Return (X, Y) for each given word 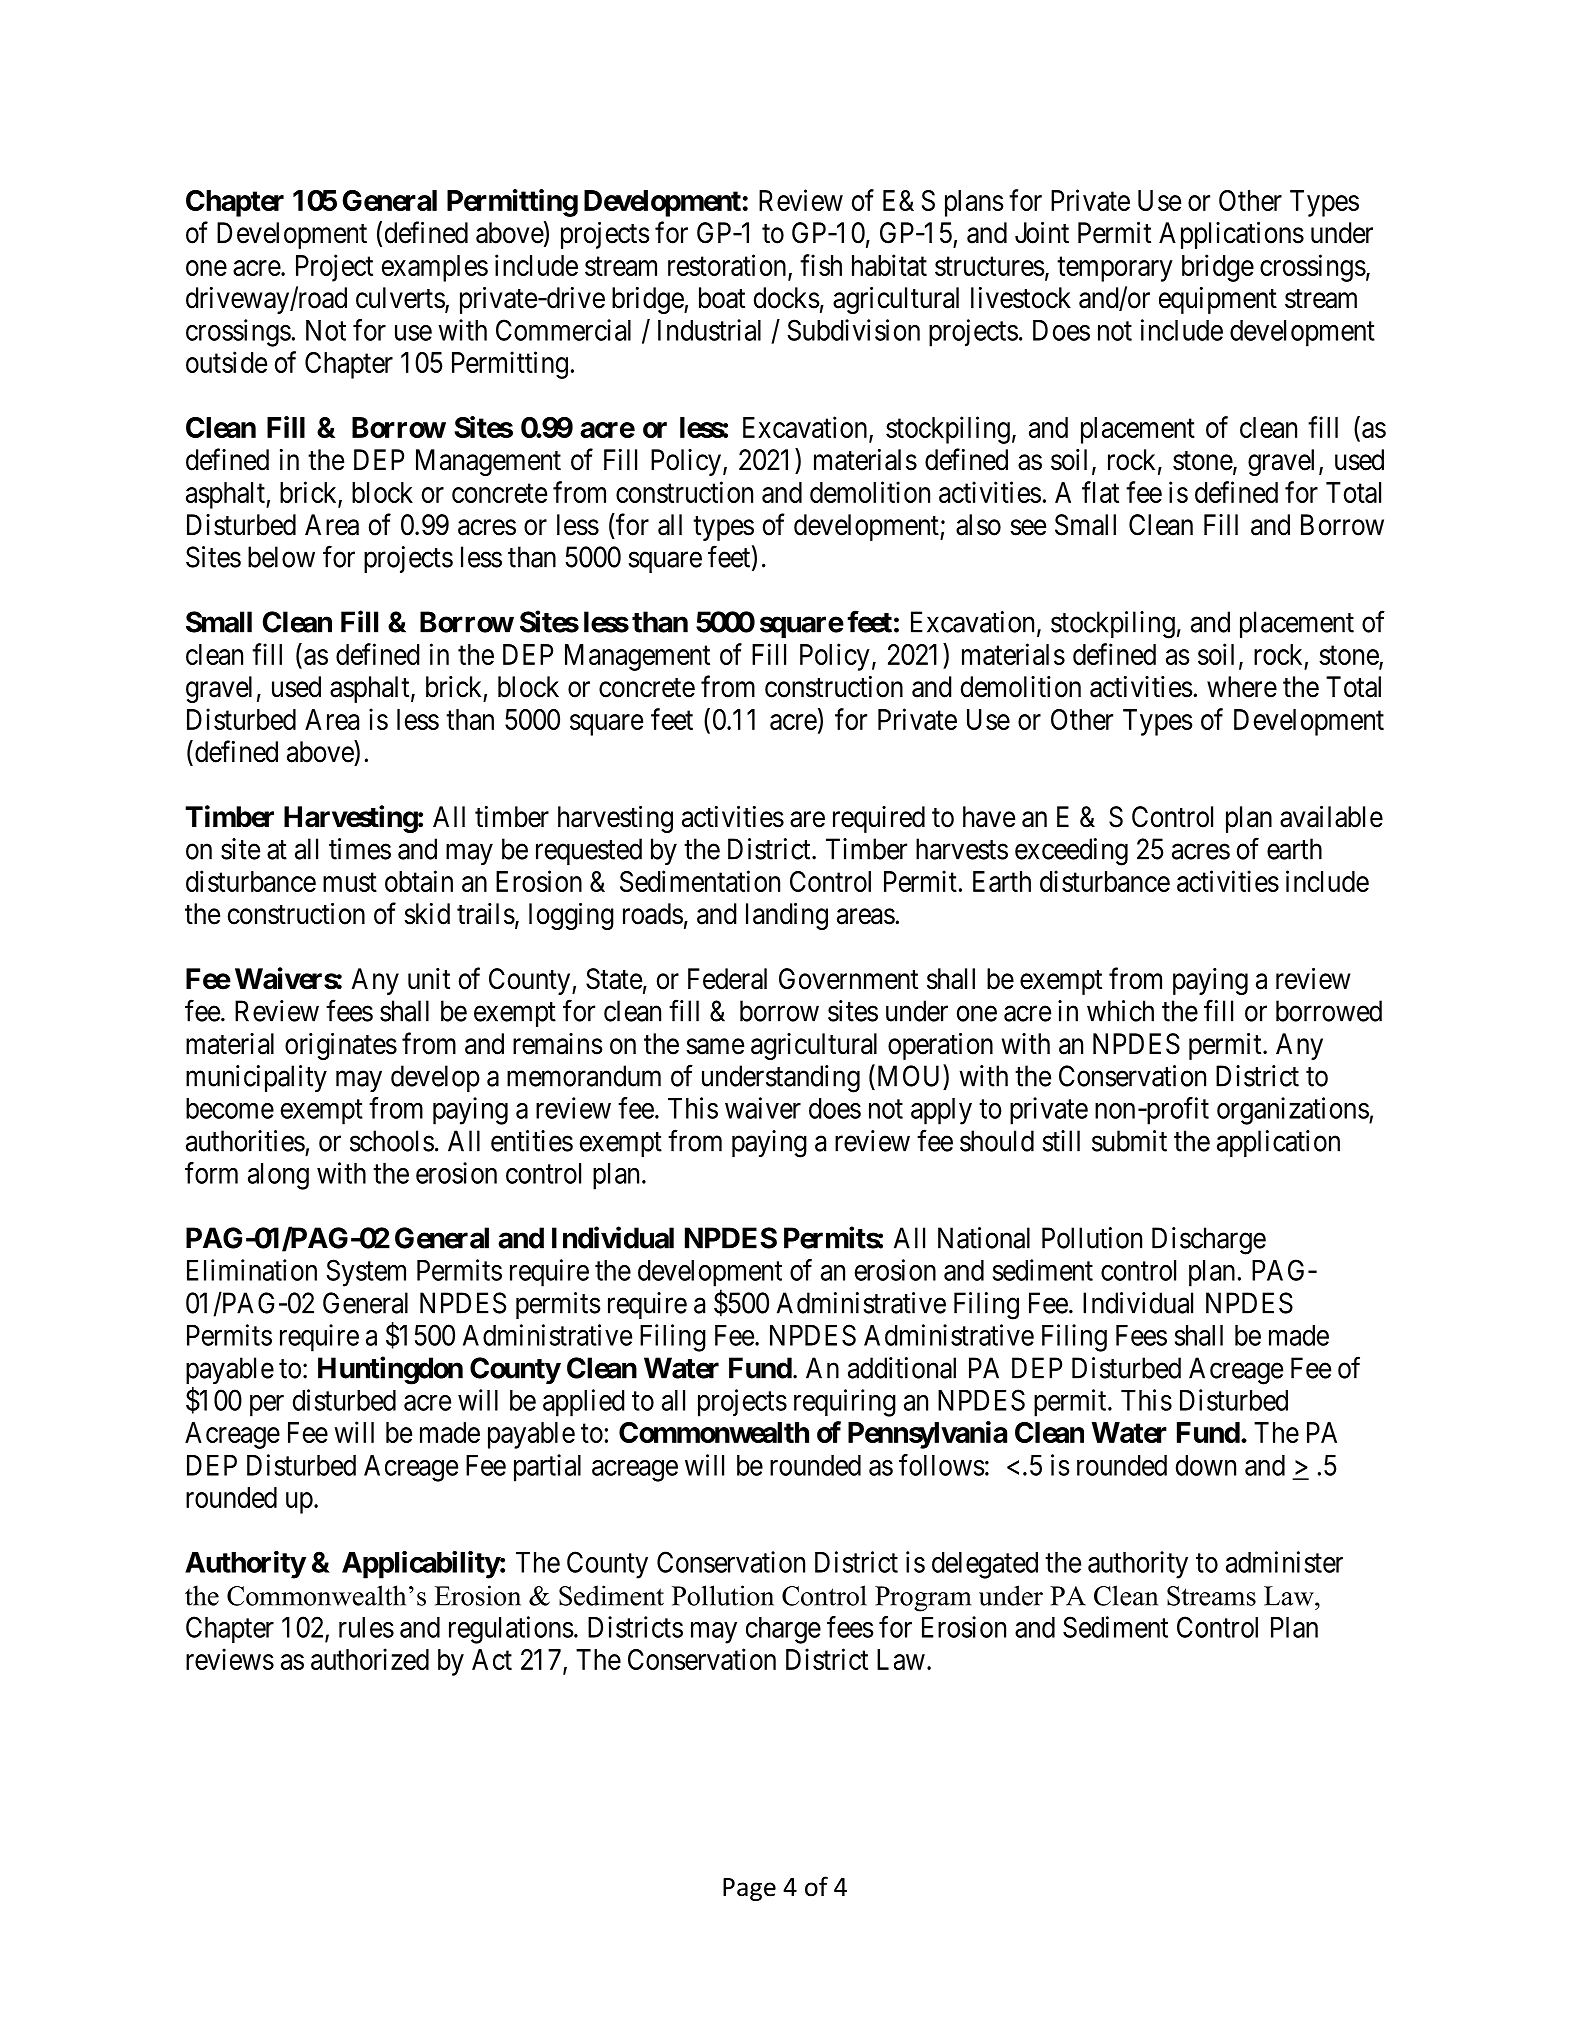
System (366, 1273)
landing (787, 916)
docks (787, 298)
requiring (845, 1403)
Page (749, 1889)
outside (226, 362)
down (1206, 1465)
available (1331, 817)
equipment (1218, 300)
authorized (370, 1659)
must (350, 882)
